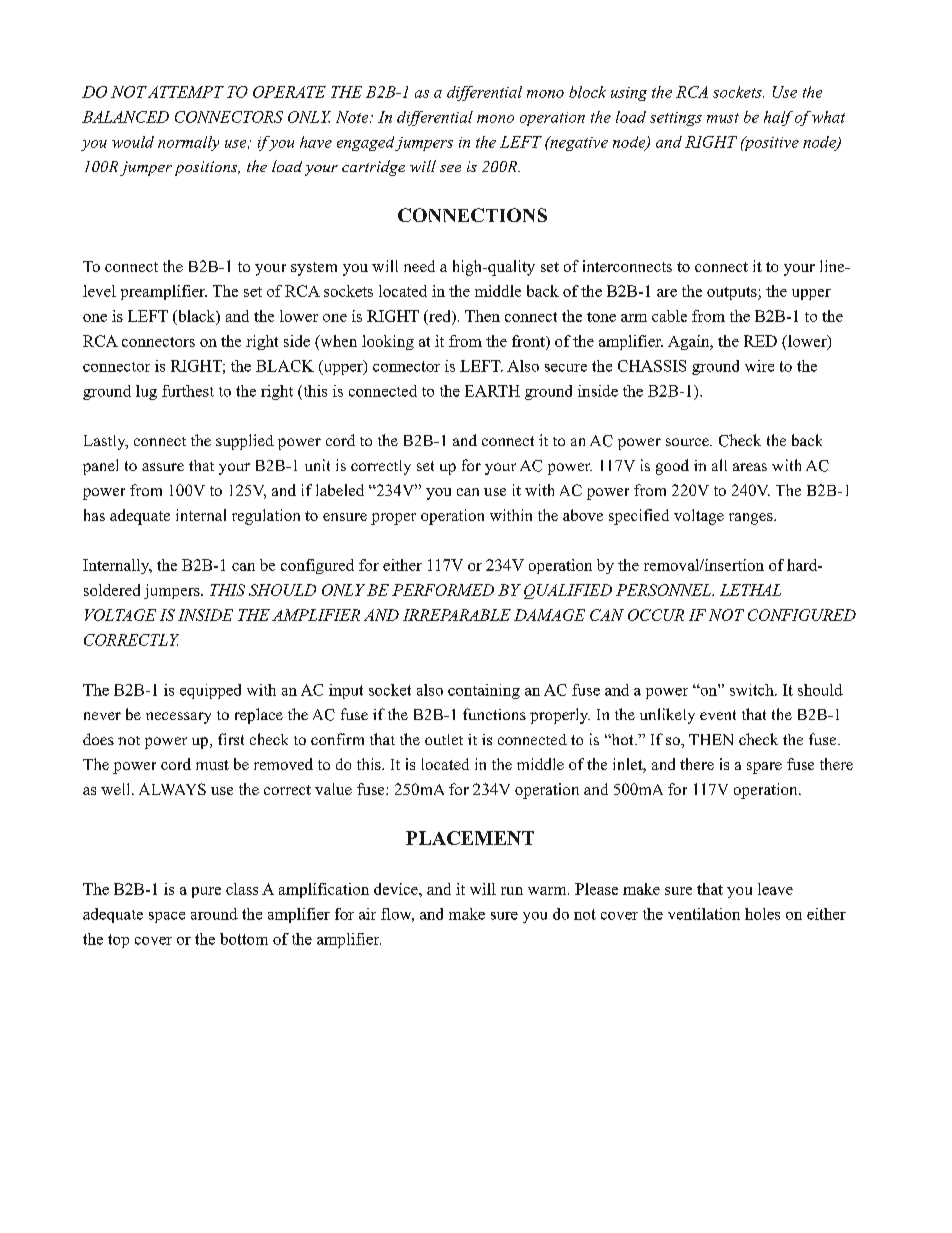 This image has height=1233, width=952. I want to click on regulation, so click(266, 517).
